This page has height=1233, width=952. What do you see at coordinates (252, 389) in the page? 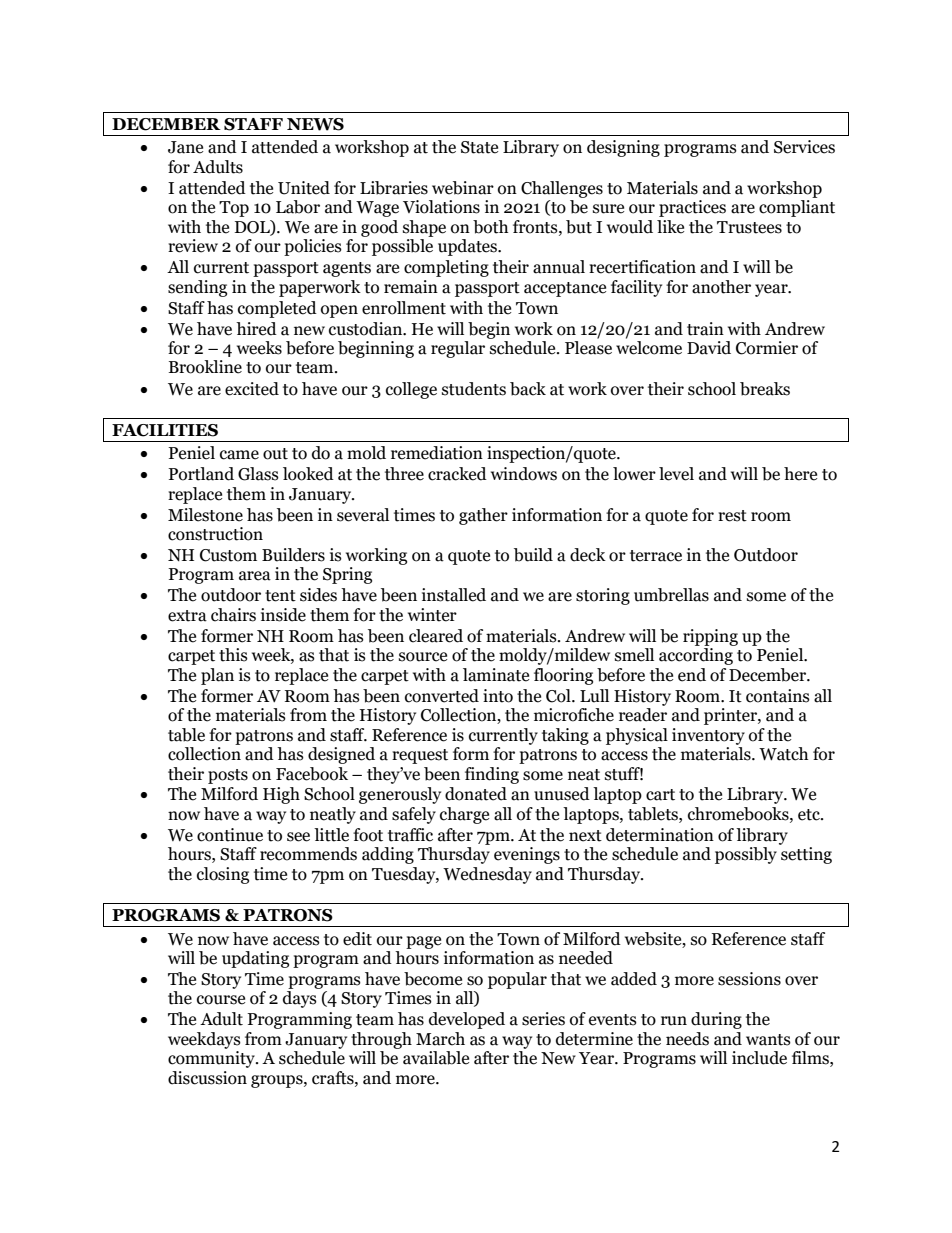
I see `excited` at bounding box center [252, 389].
